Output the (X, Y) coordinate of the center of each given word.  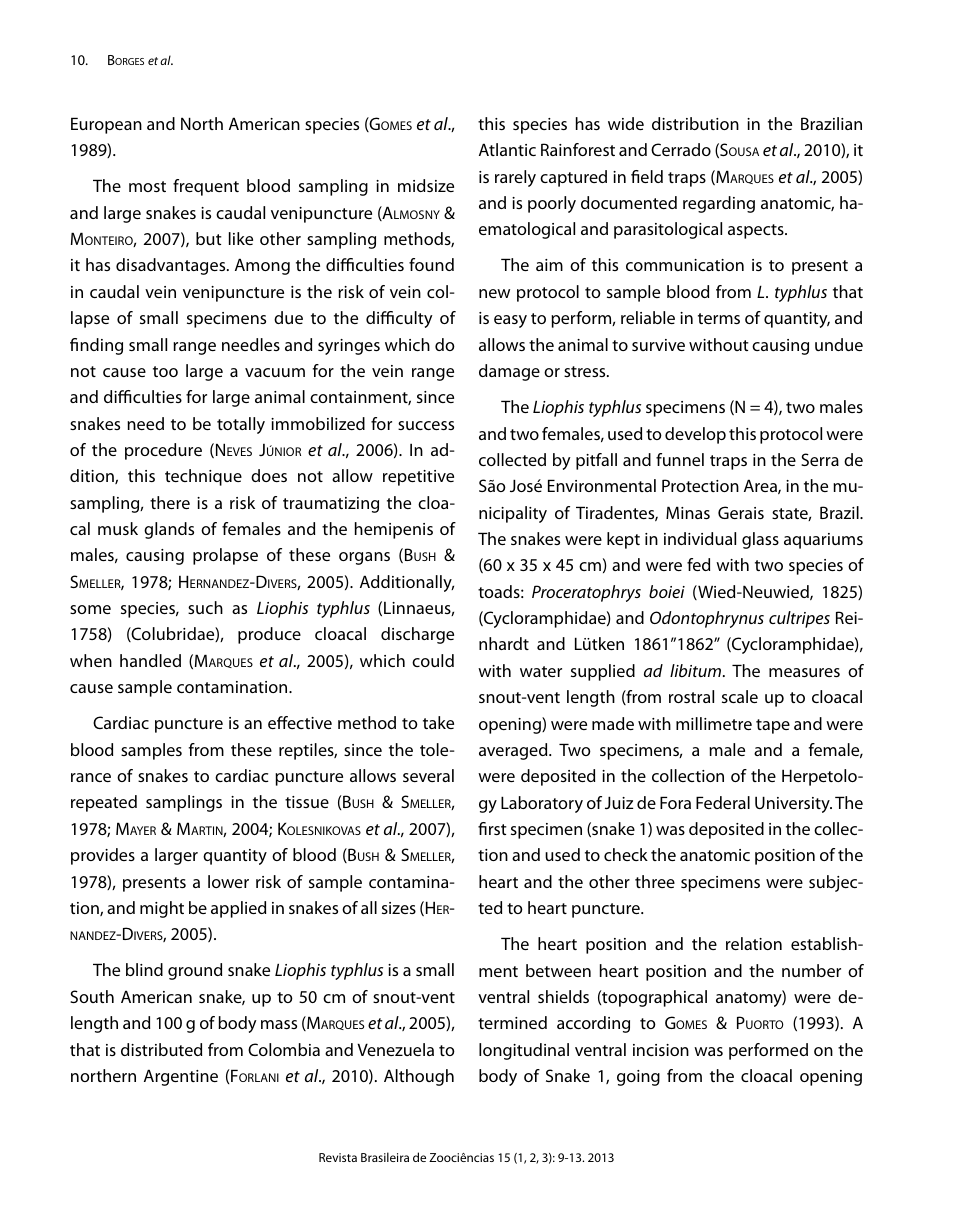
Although (419, 1077)
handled (150, 660)
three (655, 881)
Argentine (181, 1077)
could (433, 660)
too (165, 371)
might (162, 909)
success (426, 425)
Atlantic (507, 149)
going (638, 1078)
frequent (206, 187)
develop (695, 435)
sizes (399, 908)
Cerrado (681, 149)
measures (804, 672)
